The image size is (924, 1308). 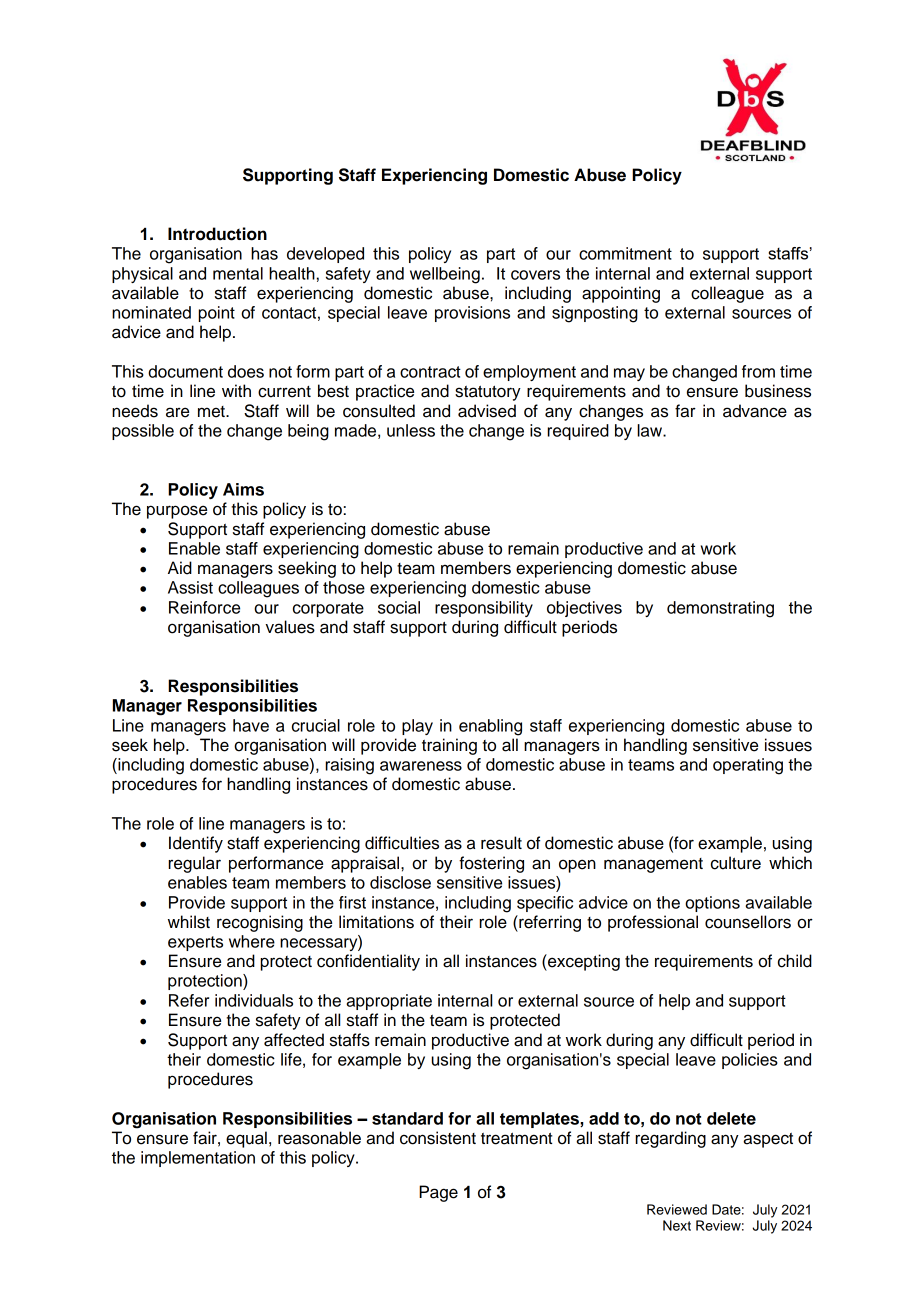 What do you see at coordinates (238, 273) in the document?
I see `mental` at bounding box center [238, 273].
